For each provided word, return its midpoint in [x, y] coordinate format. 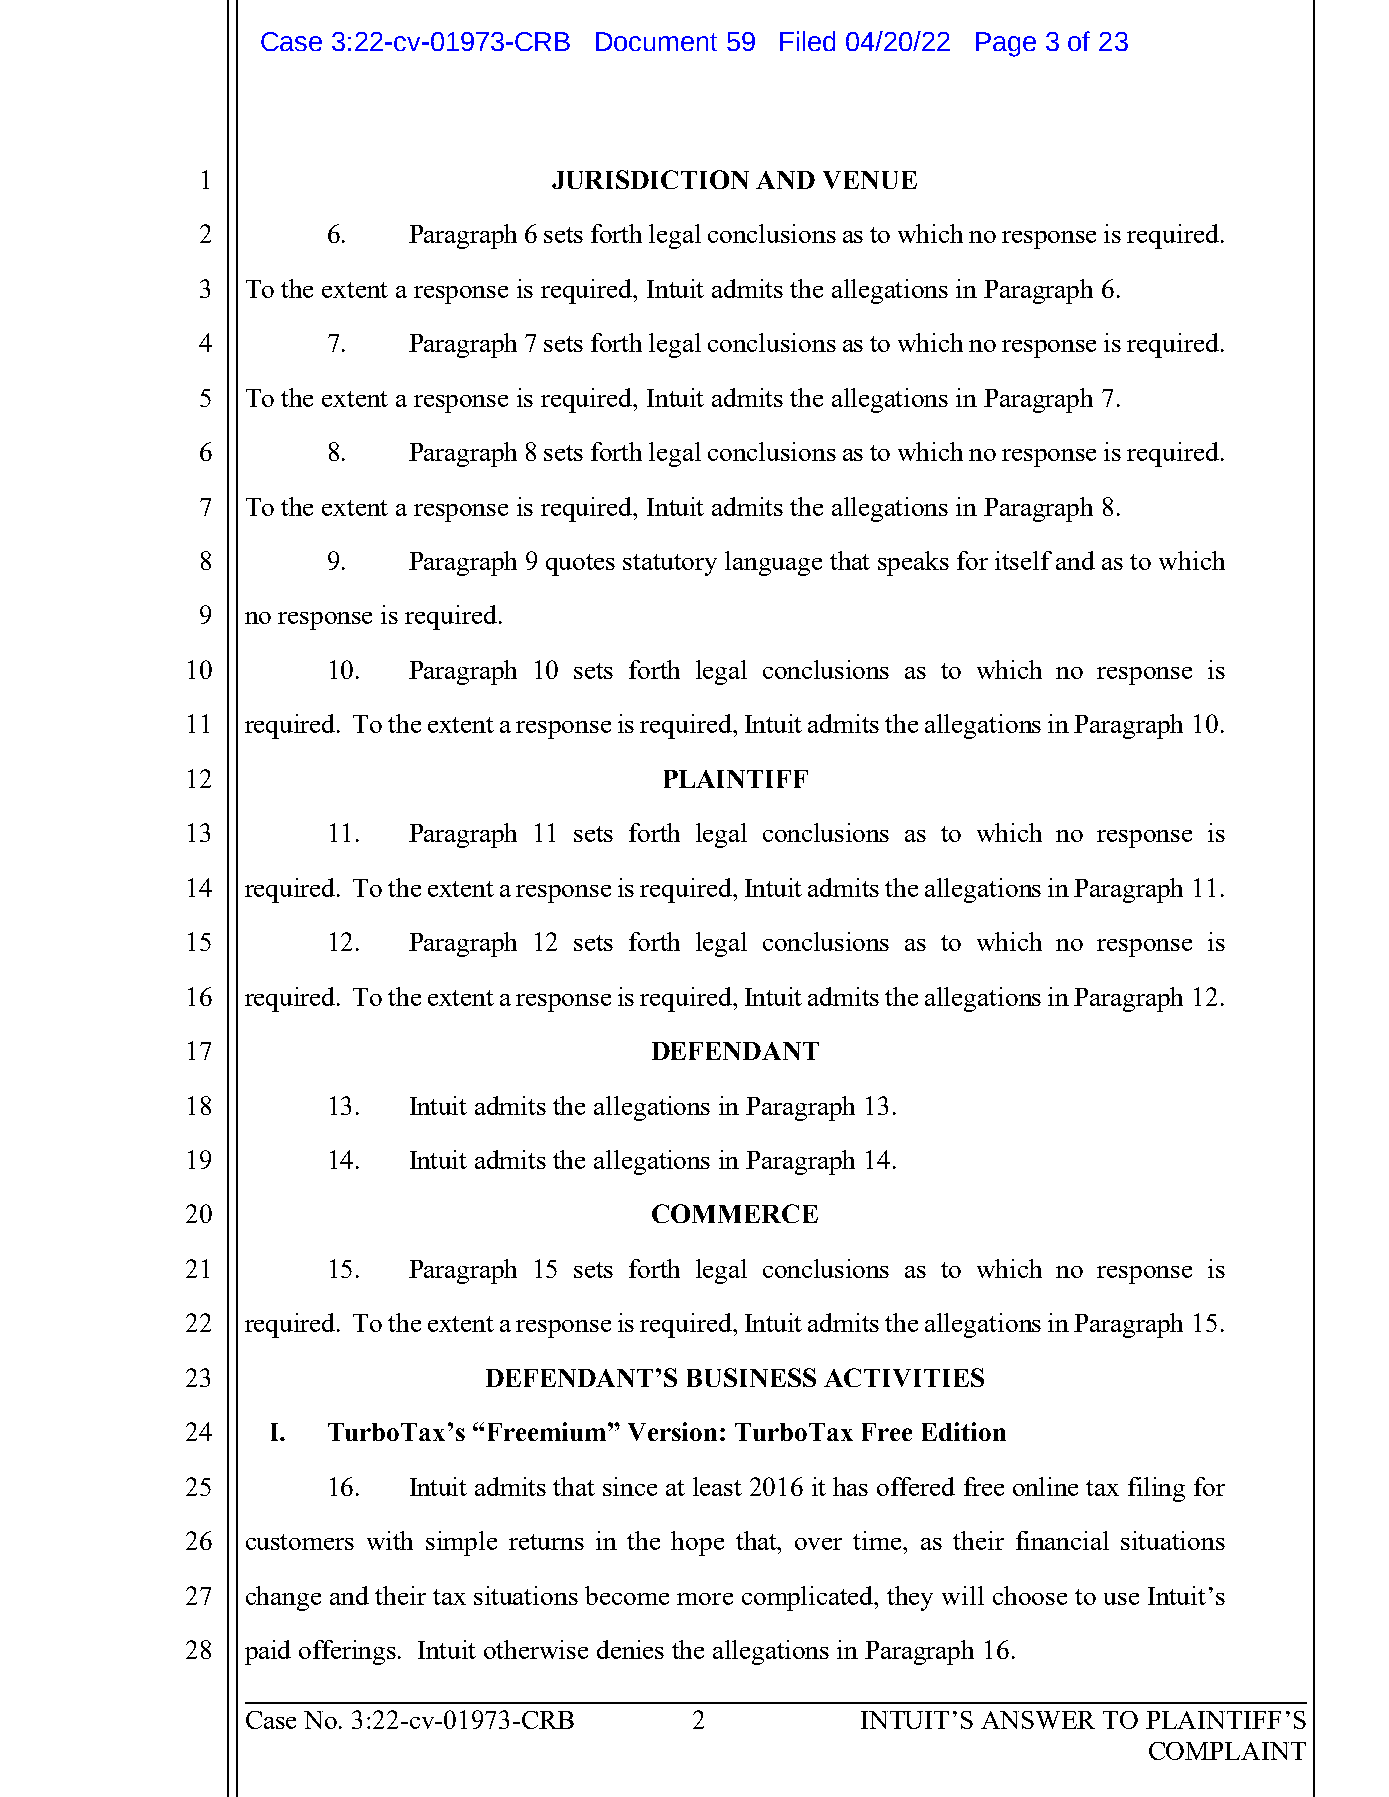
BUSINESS [751, 1377]
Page [1006, 44]
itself [1023, 560]
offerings [349, 1652]
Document [656, 41]
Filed [807, 41]
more [705, 1599]
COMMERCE [735, 1213]
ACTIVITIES [904, 1377]
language [773, 563]
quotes [580, 565]
